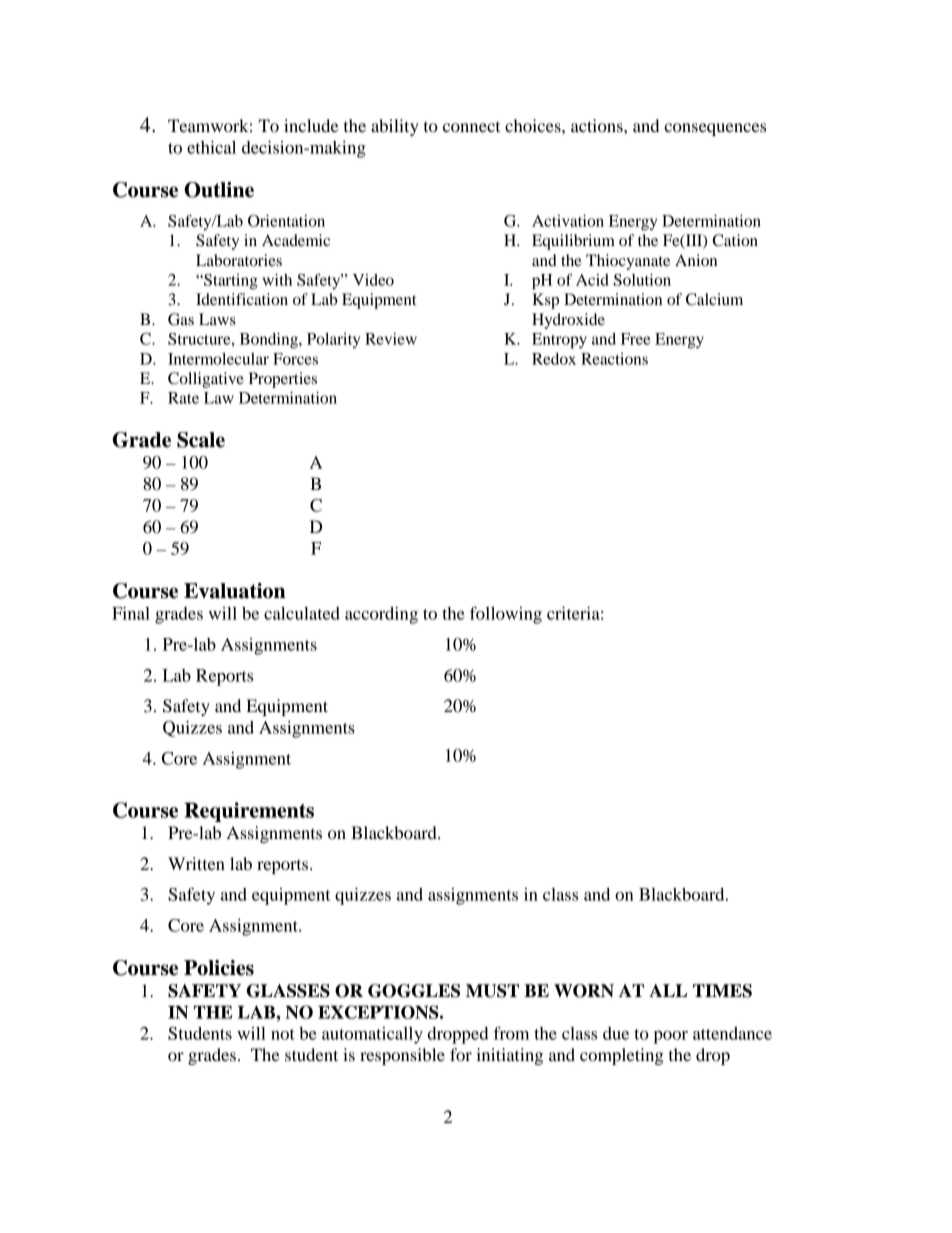 The width and height of the screenshot is (952, 1233). Describe the element at coordinates (391, 339) in the screenshot. I see `Review` at that location.
